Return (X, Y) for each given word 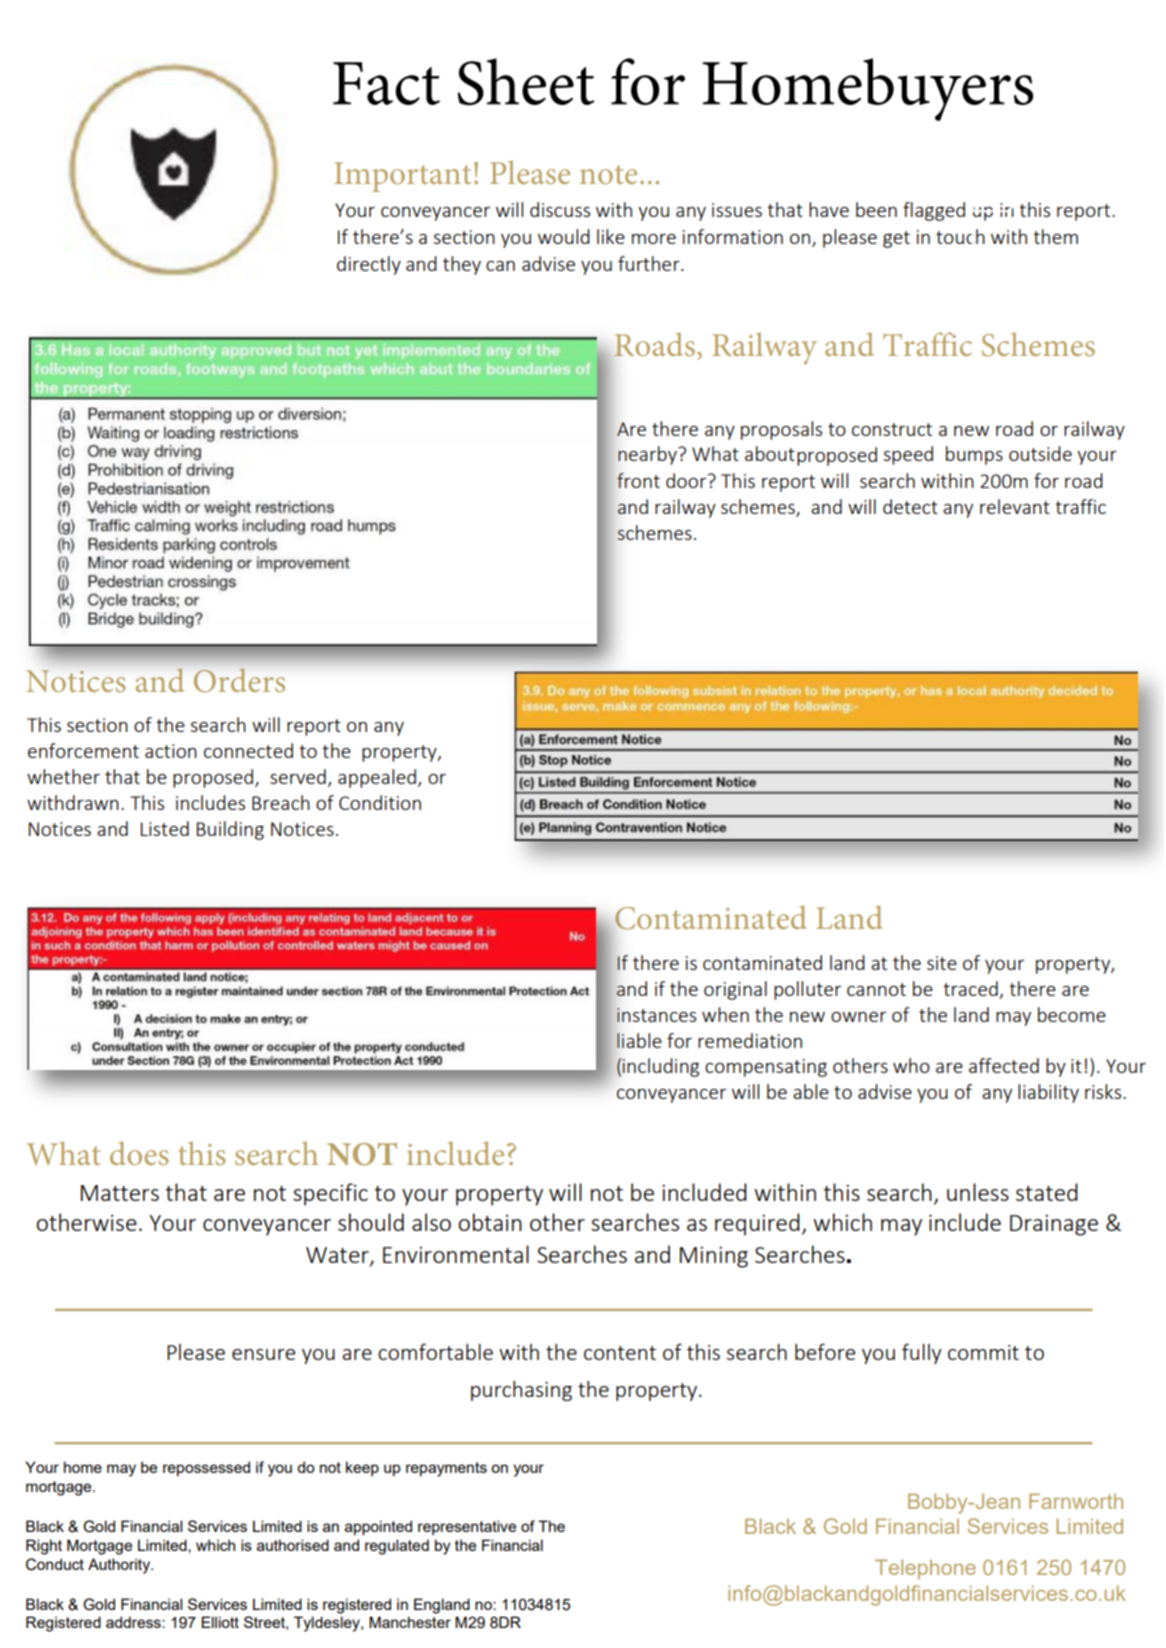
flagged (934, 211)
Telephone (925, 1569)
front (638, 480)
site (942, 963)
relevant (1015, 506)
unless (978, 1192)
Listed (165, 828)
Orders (239, 680)
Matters (120, 1193)
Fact (386, 83)
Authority (120, 1566)
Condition (380, 802)
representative (467, 1527)
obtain (490, 1222)
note (608, 174)
